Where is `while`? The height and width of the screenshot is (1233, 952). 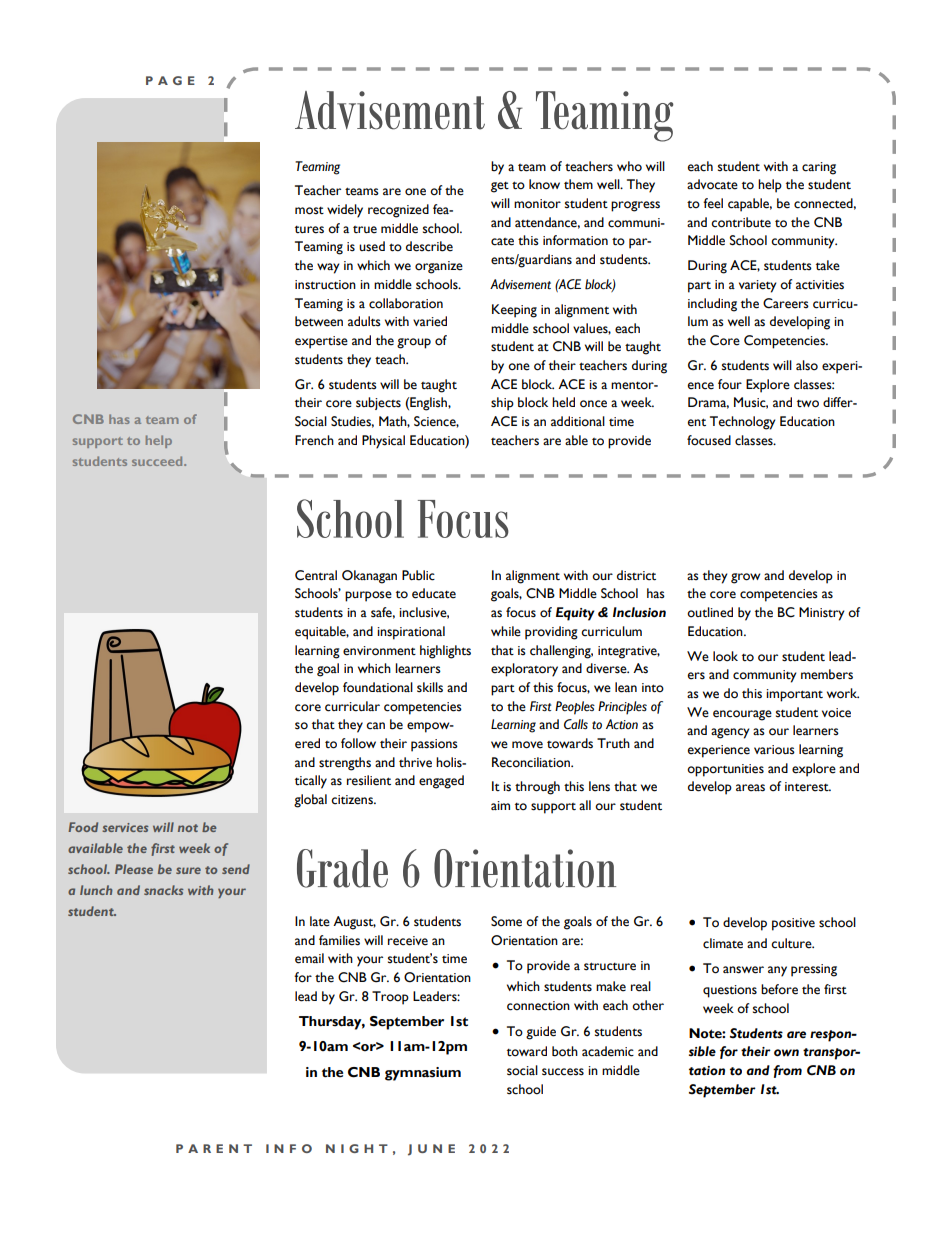 while is located at coordinates (506, 631).
